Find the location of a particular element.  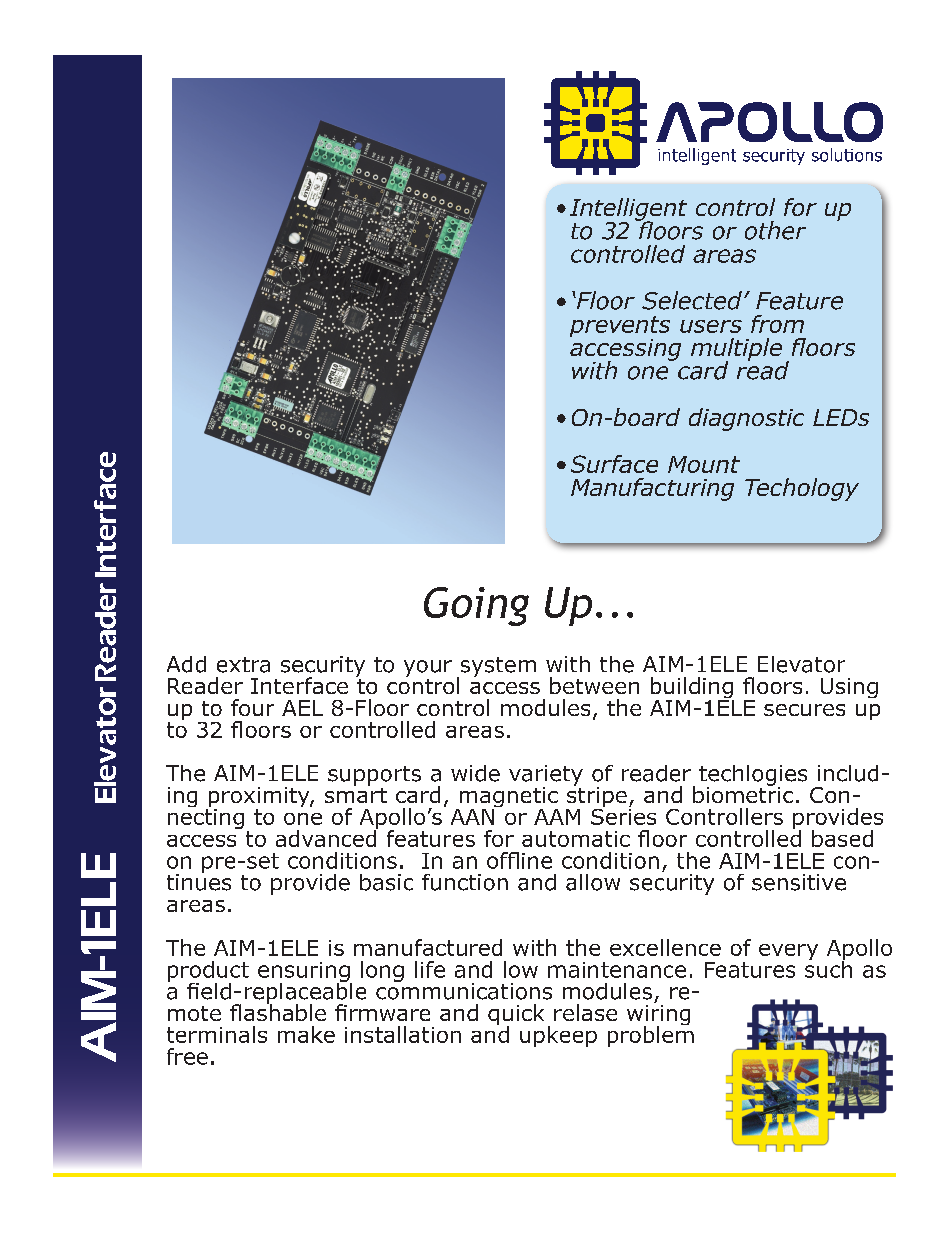

extra is located at coordinates (243, 665).
